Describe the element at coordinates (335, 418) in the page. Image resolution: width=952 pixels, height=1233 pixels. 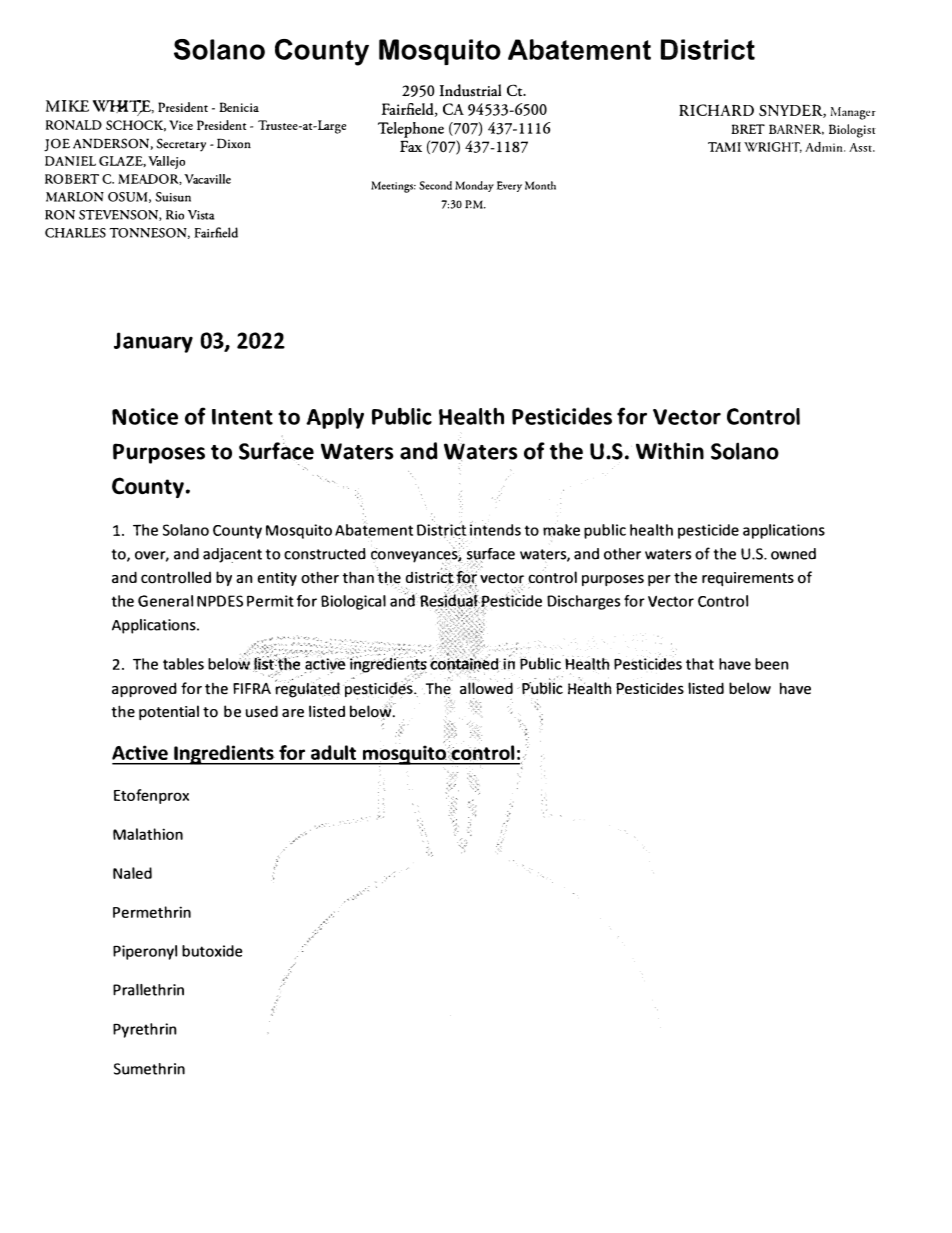
I see `Apply` at that location.
